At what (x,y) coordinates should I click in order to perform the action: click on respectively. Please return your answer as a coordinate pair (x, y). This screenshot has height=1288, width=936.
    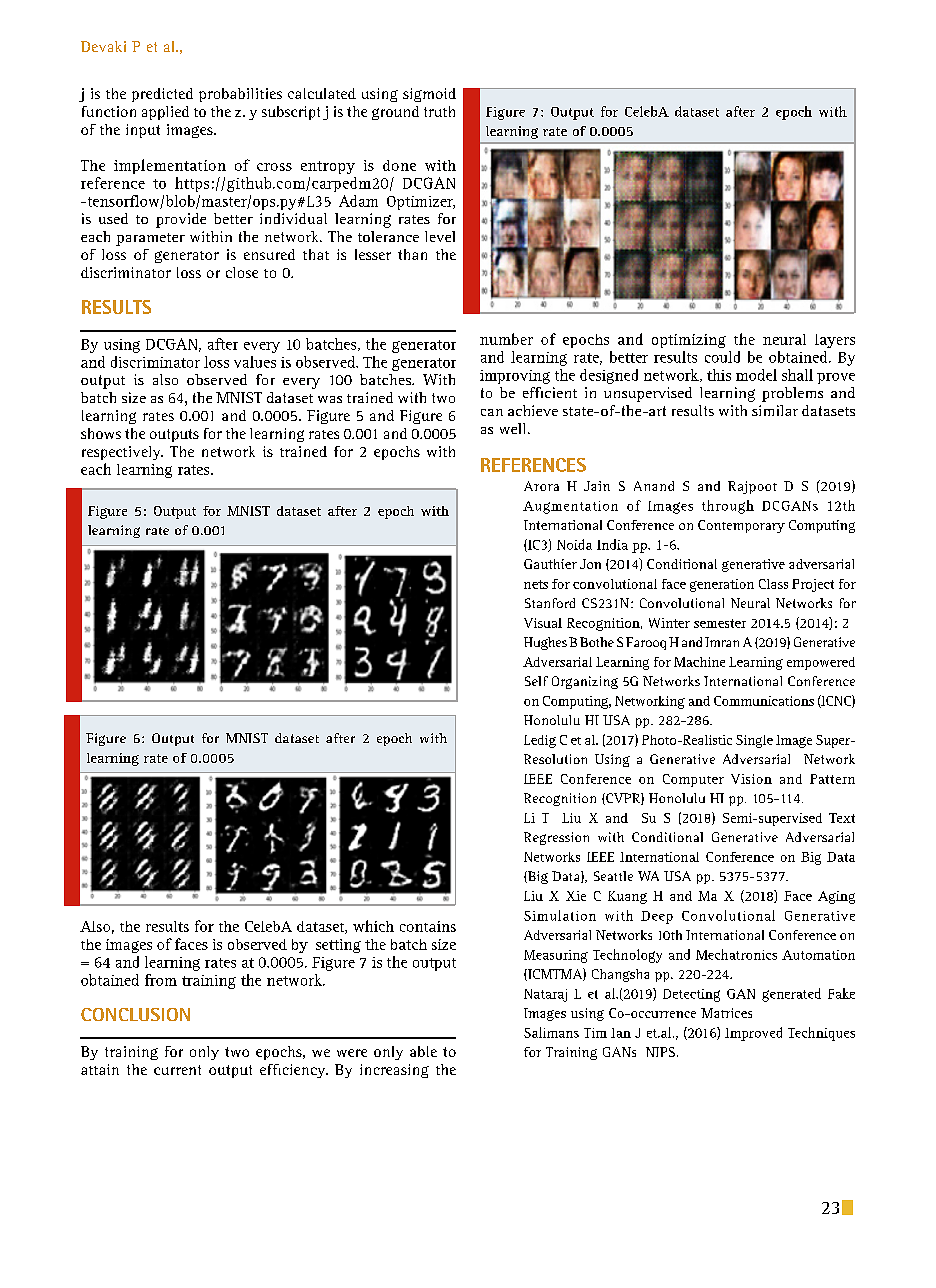
    Looking at the image, I should click on (122, 453).
